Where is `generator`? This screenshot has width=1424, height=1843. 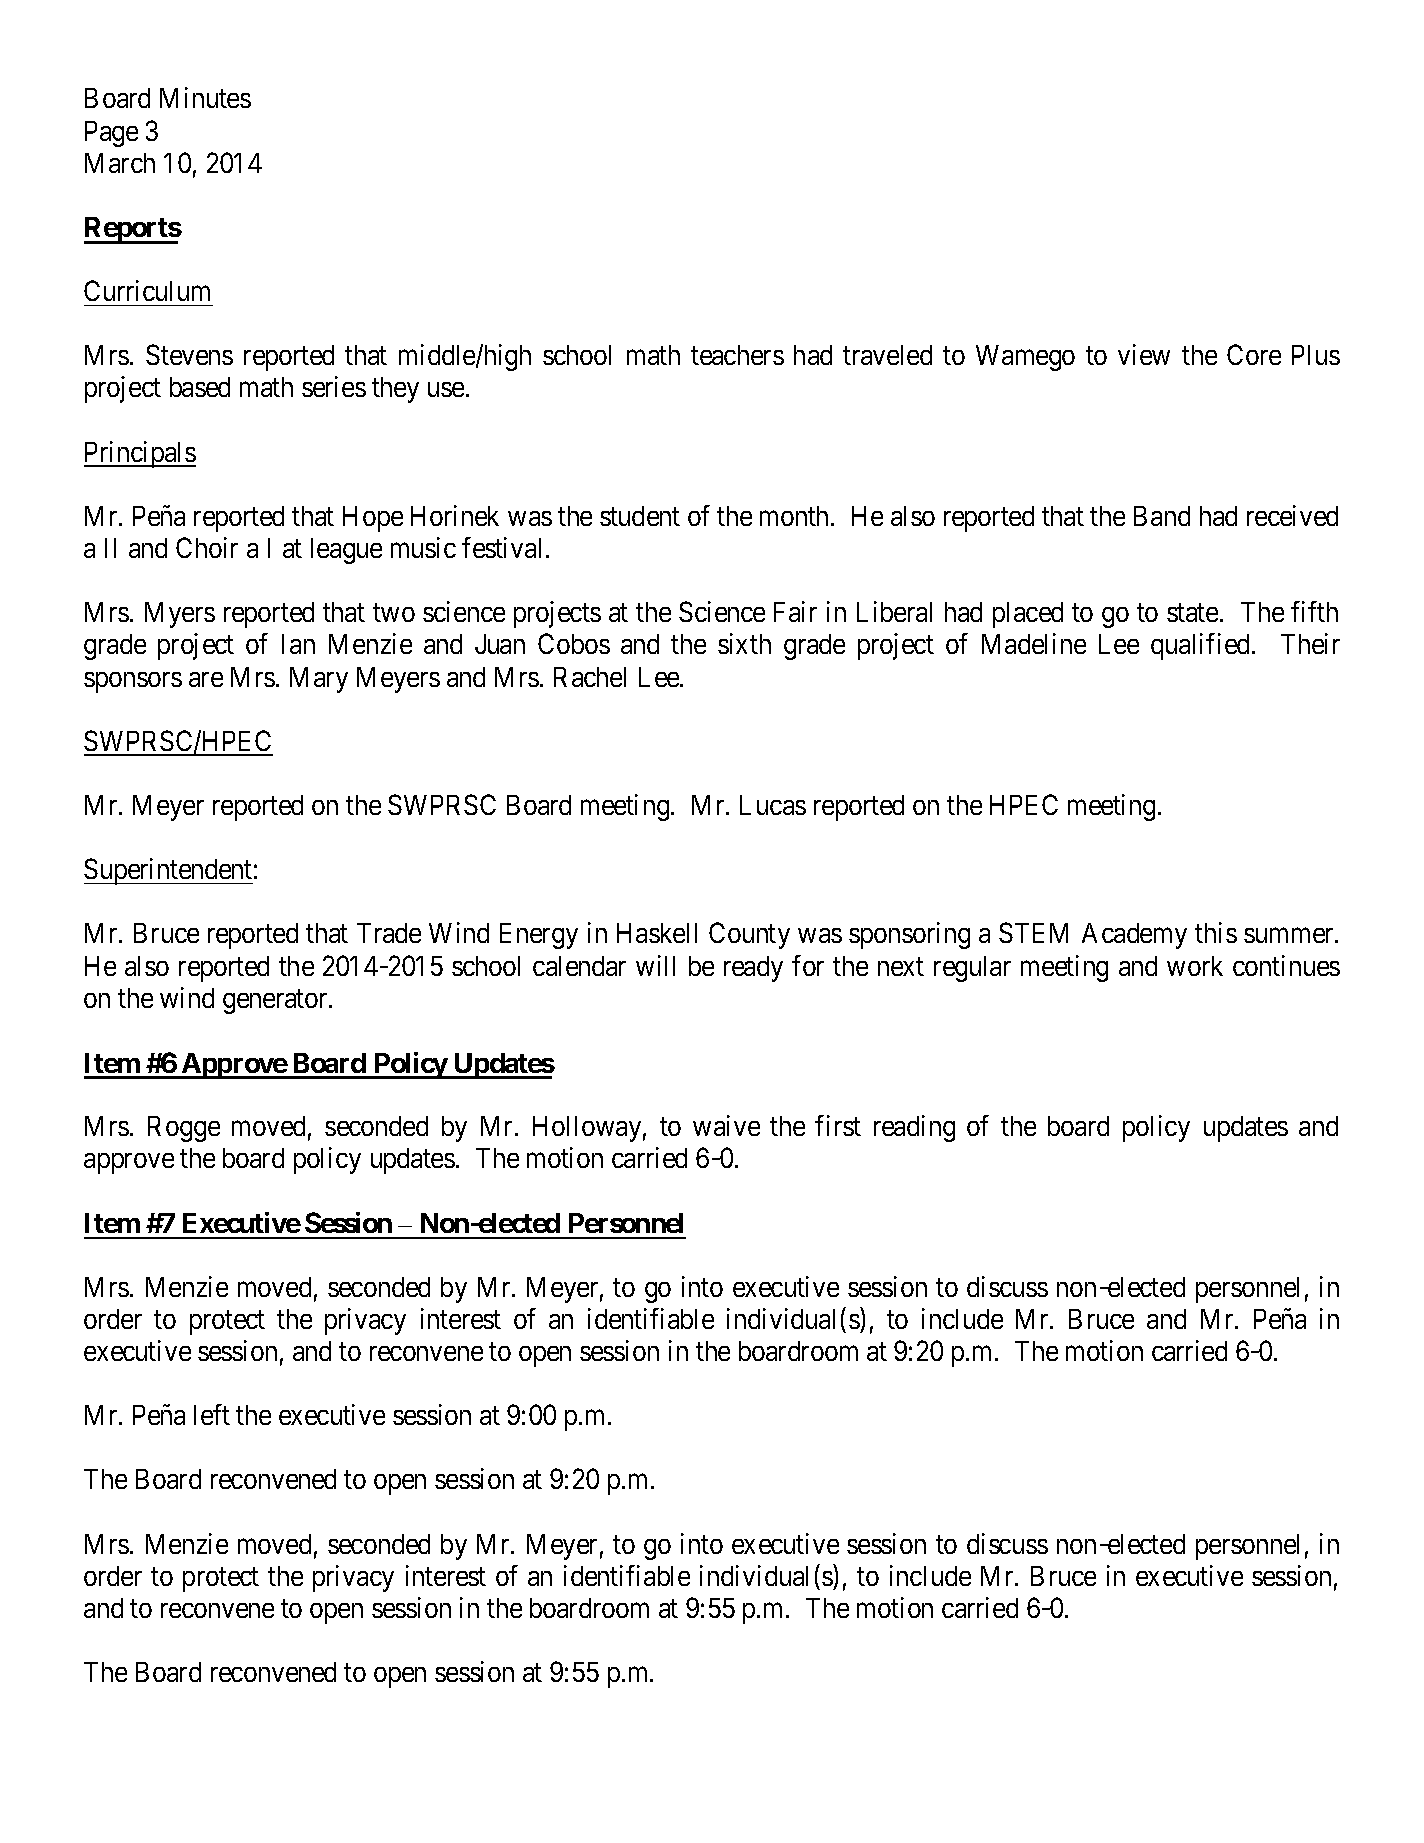
generator is located at coordinates (276, 1002).
